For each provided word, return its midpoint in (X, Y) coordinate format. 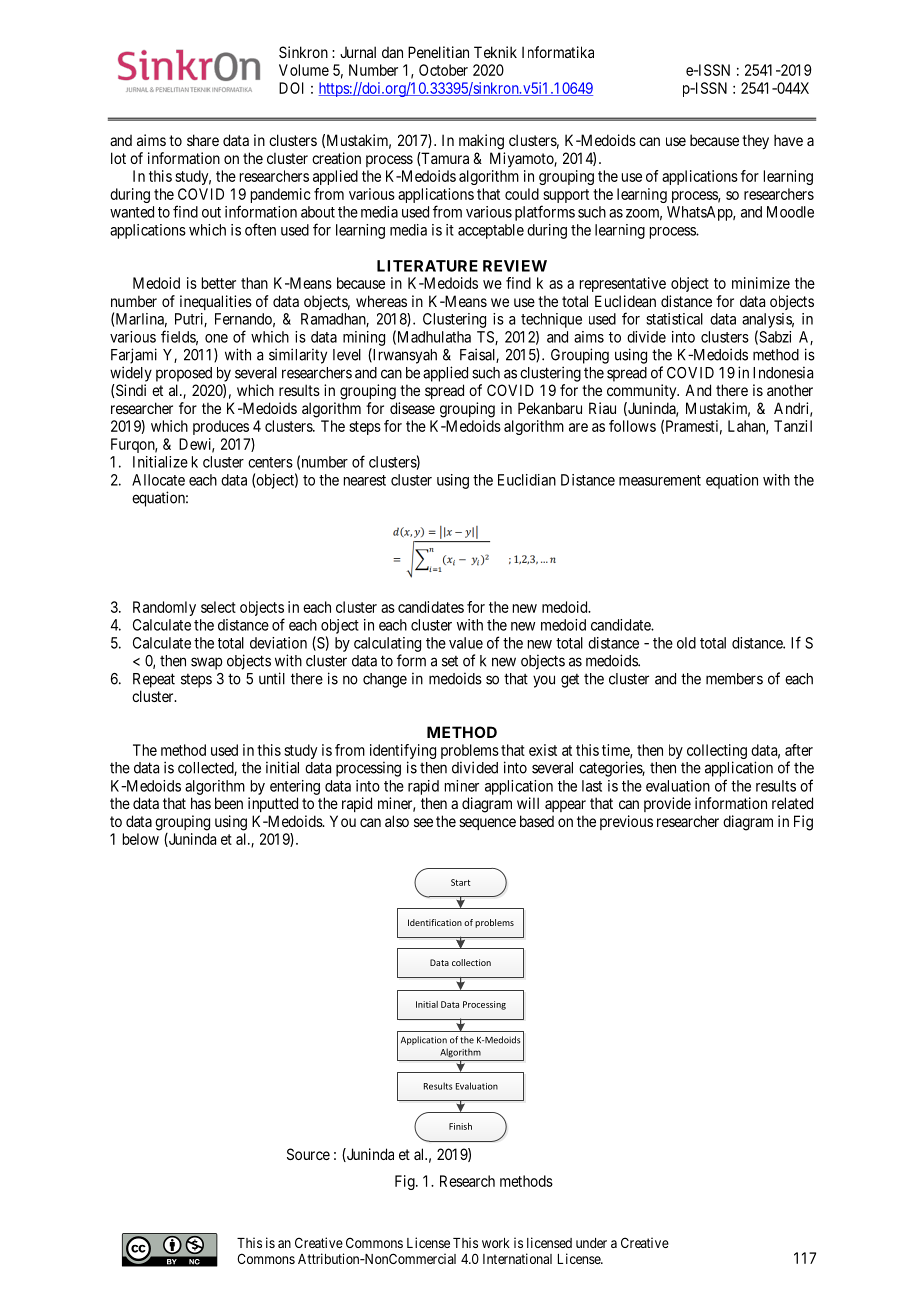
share (203, 140)
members (734, 679)
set (450, 661)
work (496, 1243)
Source (308, 1154)
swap (206, 663)
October (443, 70)
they (755, 141)
